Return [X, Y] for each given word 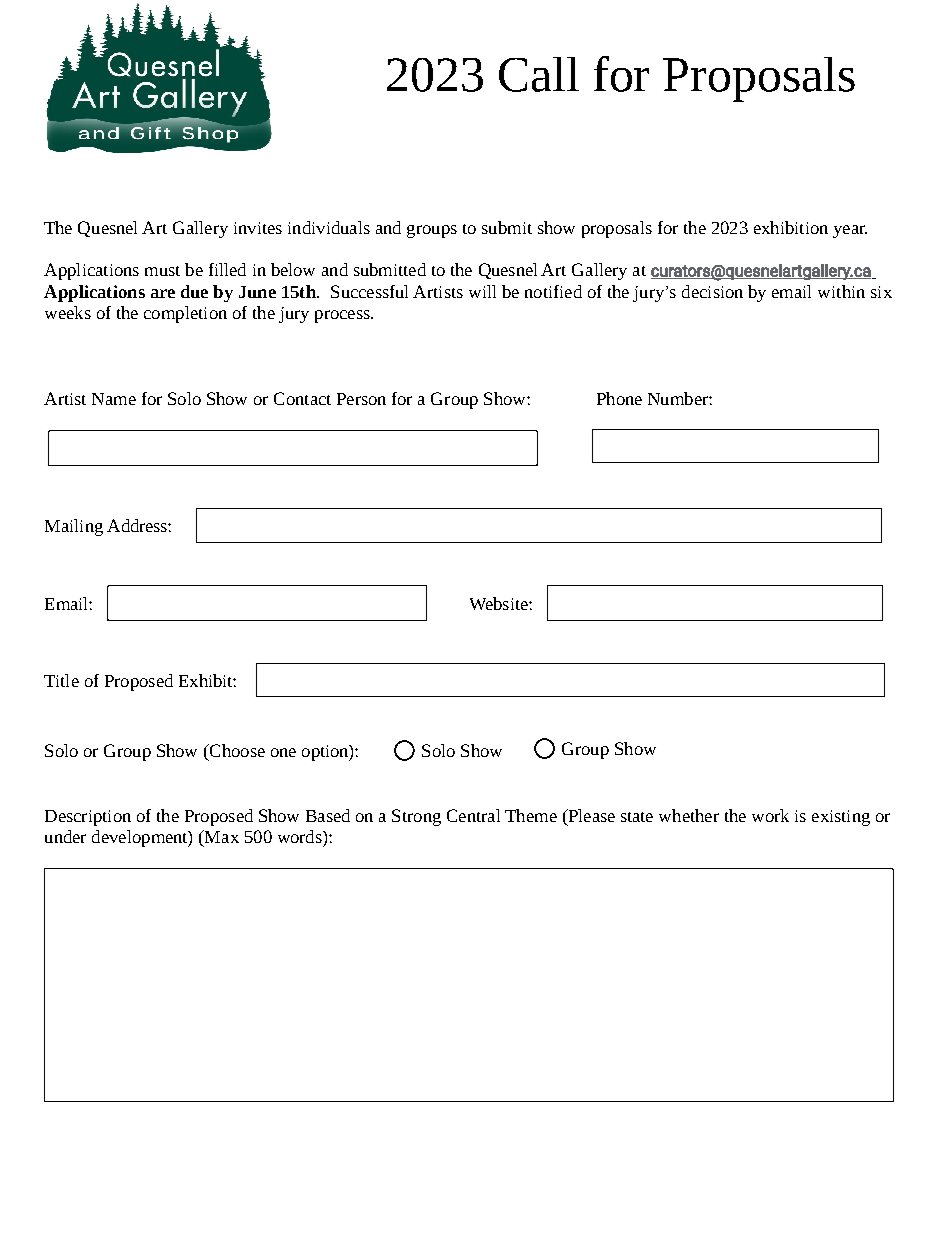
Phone [619, 398]
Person [361, 399]
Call [539, 74]
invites [258, 228]
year [850, 231]
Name [114, 399]
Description [88, 818]
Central [473, 815]
